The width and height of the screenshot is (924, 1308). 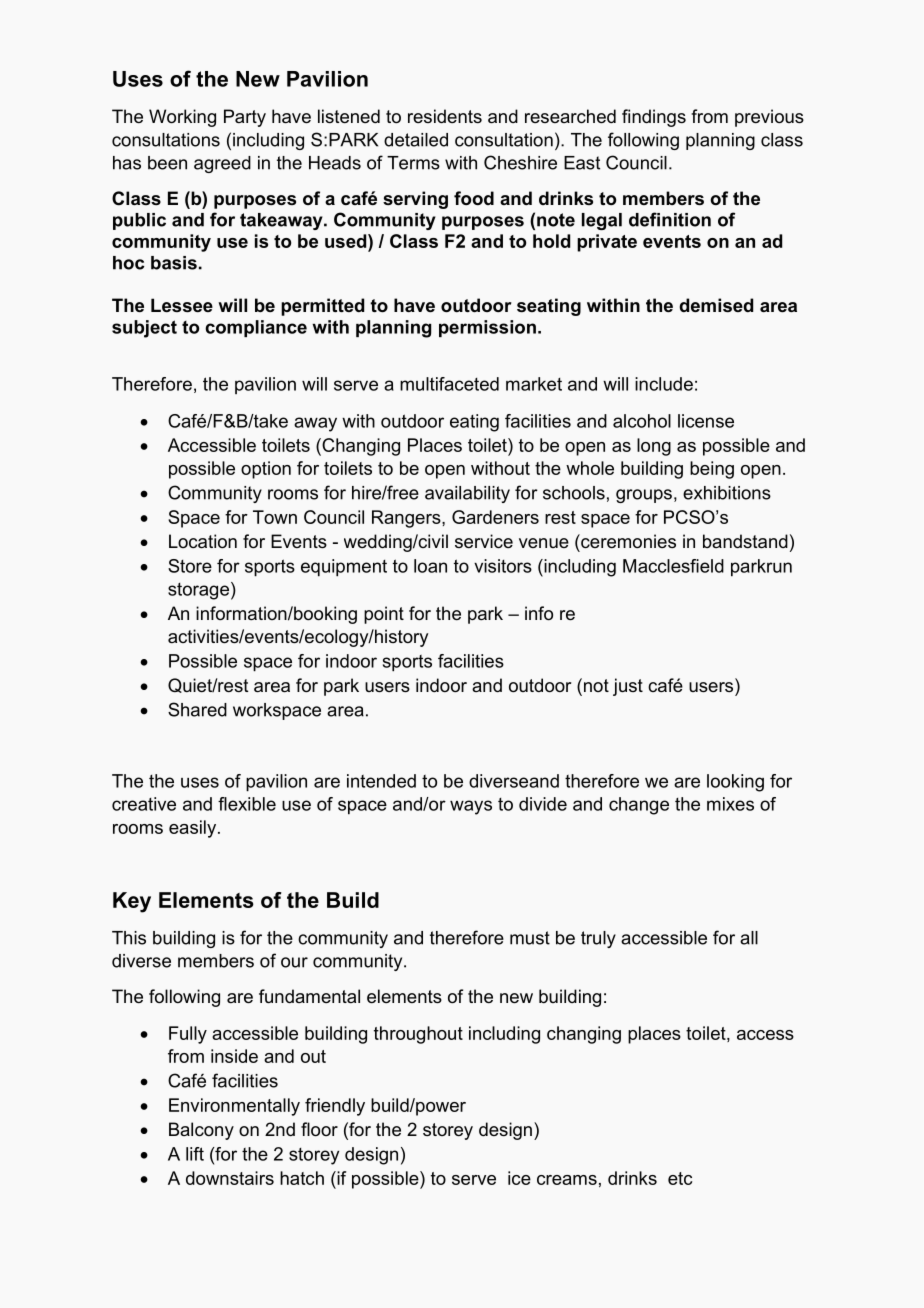 What do you see at coordinates (467, 494) in the screenshot?
I see `availability` at bounding box center [467, 494].
